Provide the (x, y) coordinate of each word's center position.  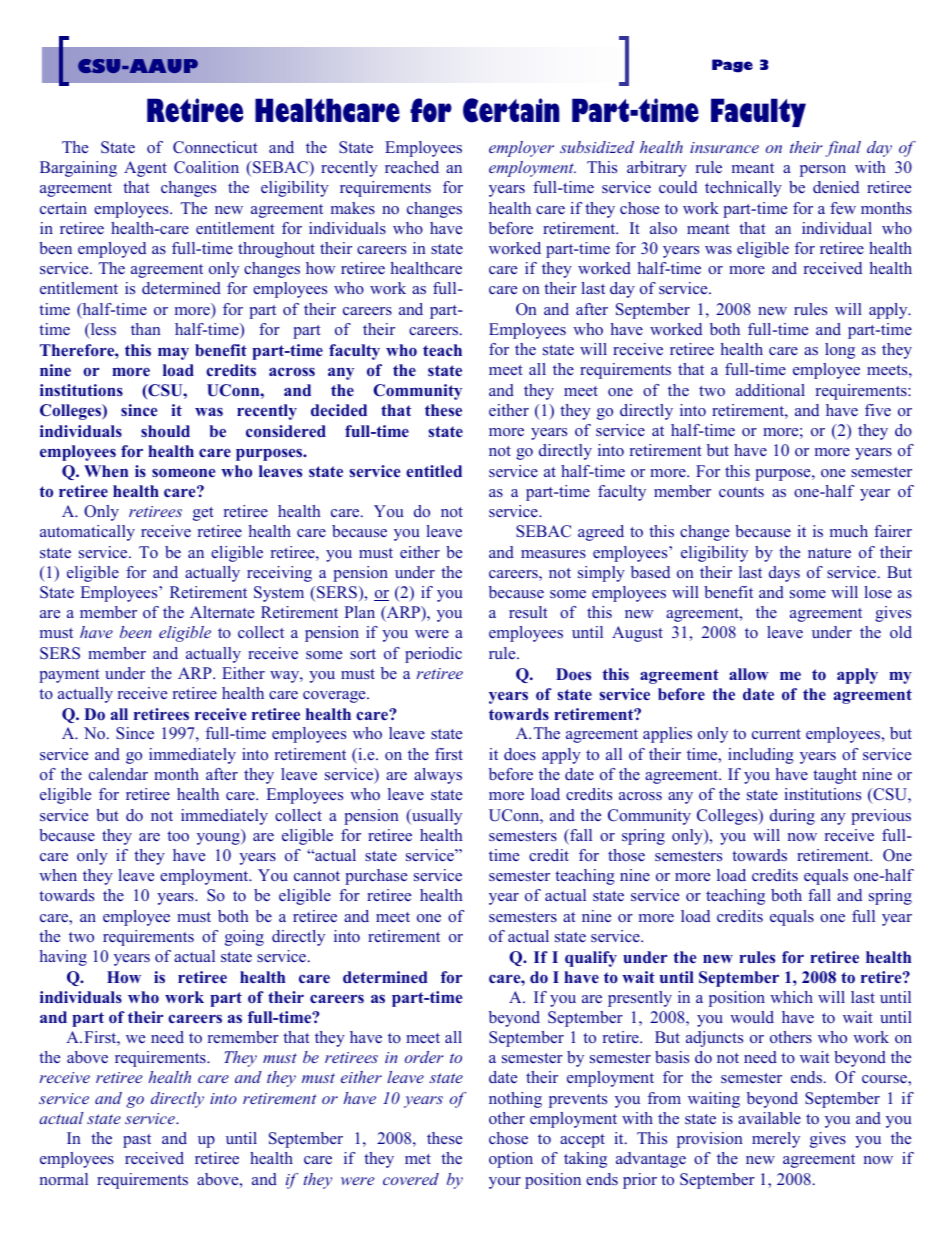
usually (436, 817)
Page (732, 66)
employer (521, 149)
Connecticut (215, 147)
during (792, 817)
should (165, 431)
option (511, 1160)
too (178, 836)
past (137, 1141)
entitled (434, 471)
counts (741, 492)
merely (776, 1140)
